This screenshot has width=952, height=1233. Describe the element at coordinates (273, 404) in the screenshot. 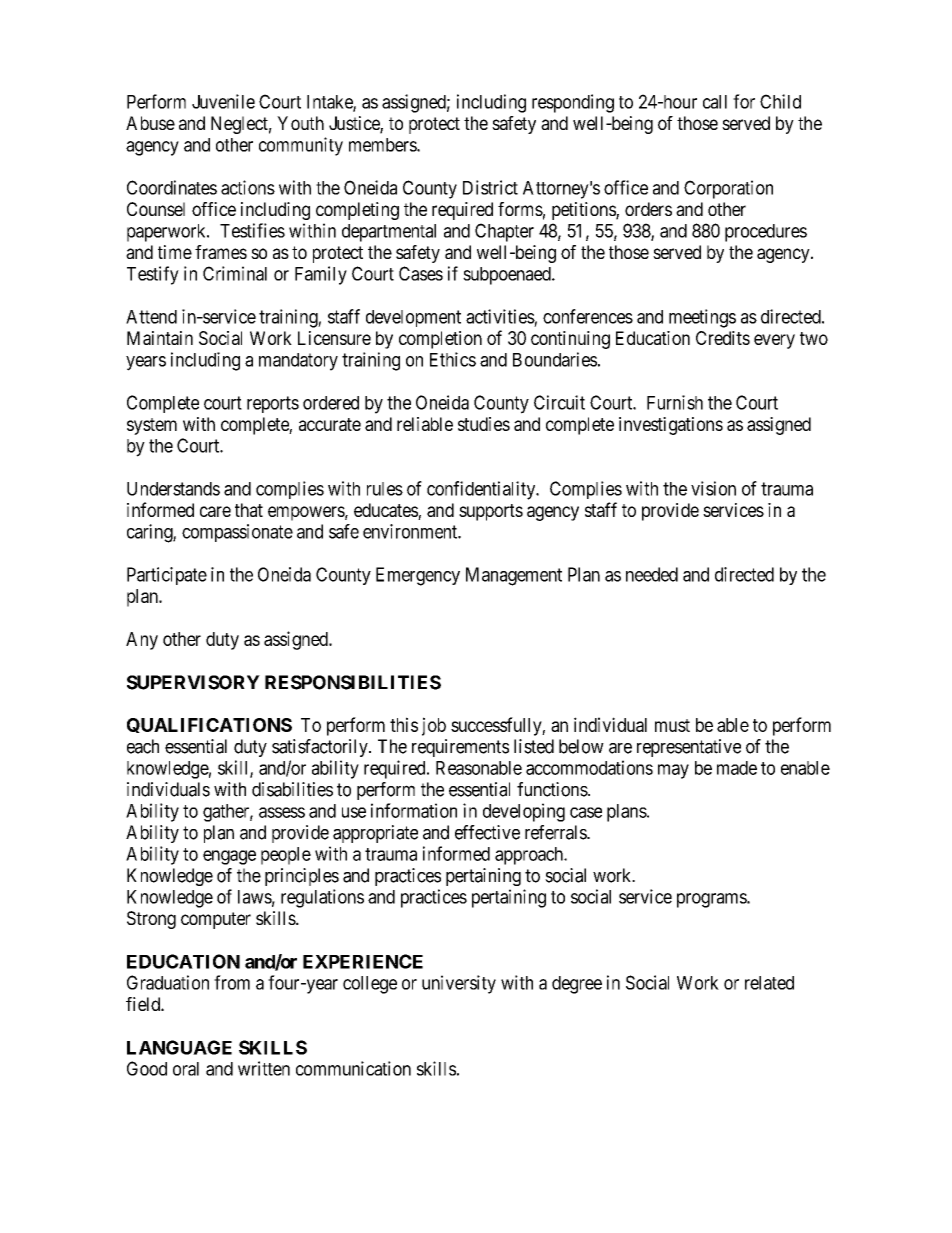

I see `reports` at that location.
